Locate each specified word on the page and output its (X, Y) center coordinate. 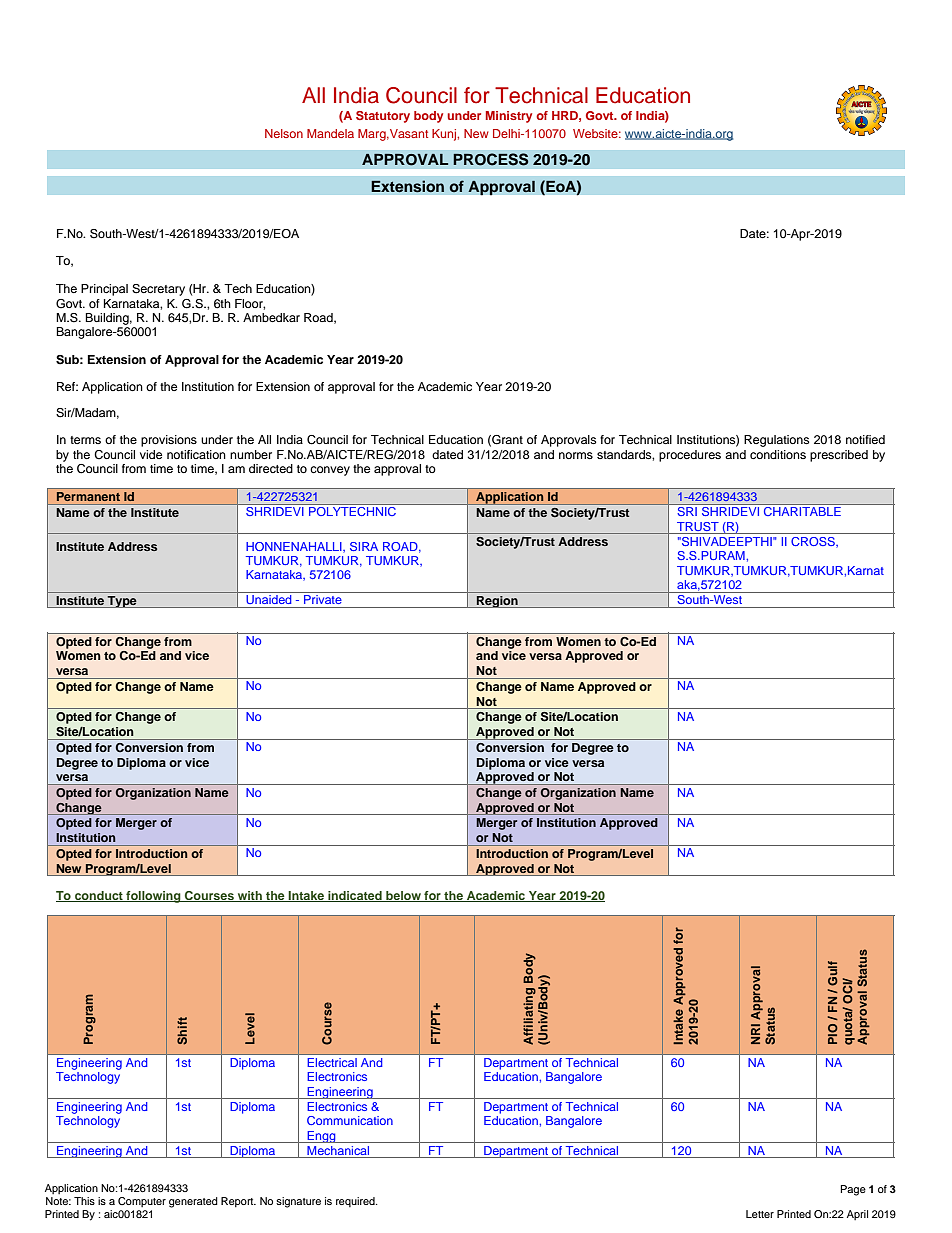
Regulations (776, 441)
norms (576, 455)
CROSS (814, 542)
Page (853, 1190)
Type (122, 602)
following (153, 897)
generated (193, 1202)
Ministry (509, 117)
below (403, 896)
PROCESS (491, 159)
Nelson (284, 133)
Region (497, 602)
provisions (169, 441)
